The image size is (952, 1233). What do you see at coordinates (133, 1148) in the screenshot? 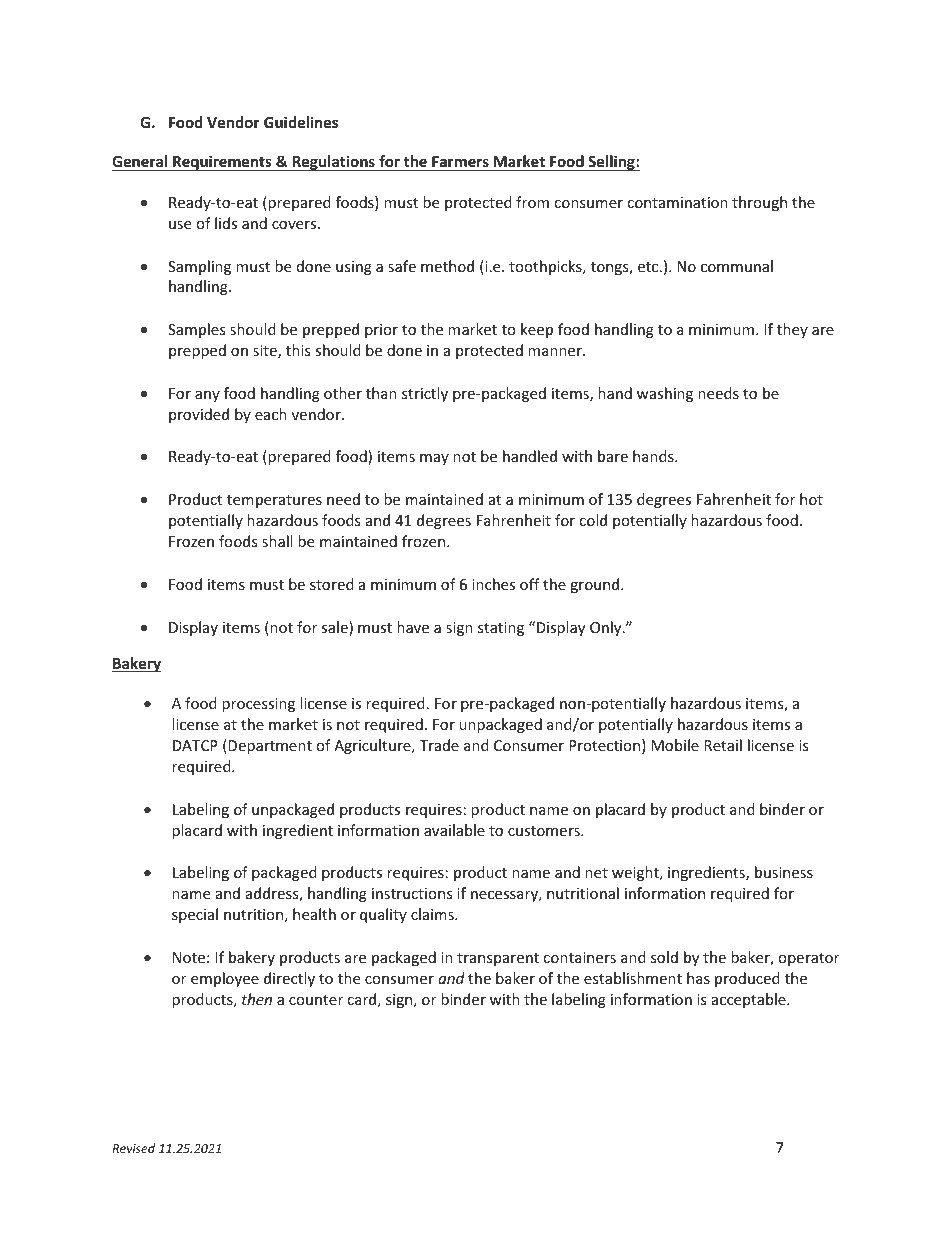
I see `Revised` at bounding box center [133, 1148].
